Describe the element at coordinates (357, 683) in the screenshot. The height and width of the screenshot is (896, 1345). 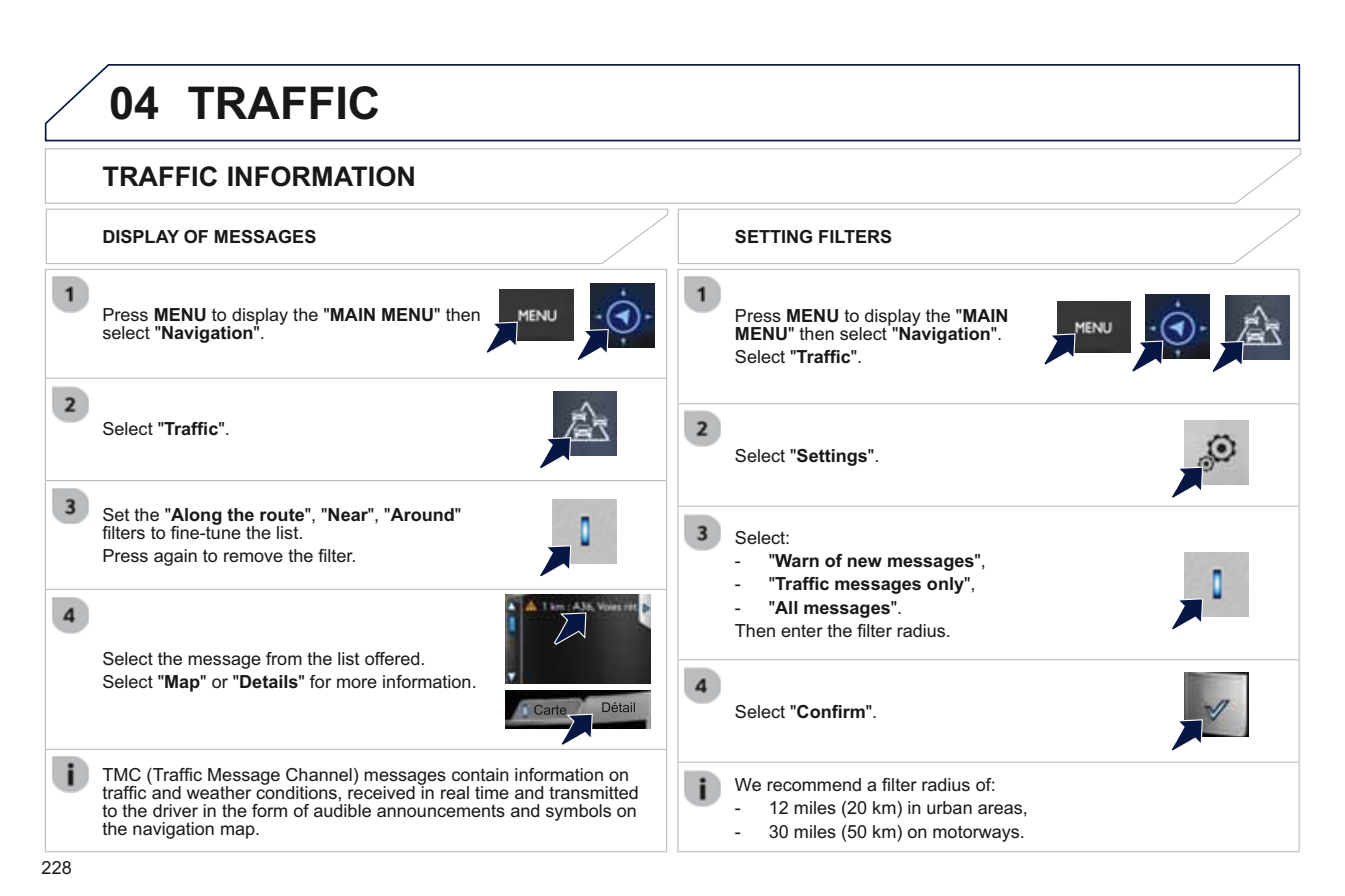
I see `more` at that location.
